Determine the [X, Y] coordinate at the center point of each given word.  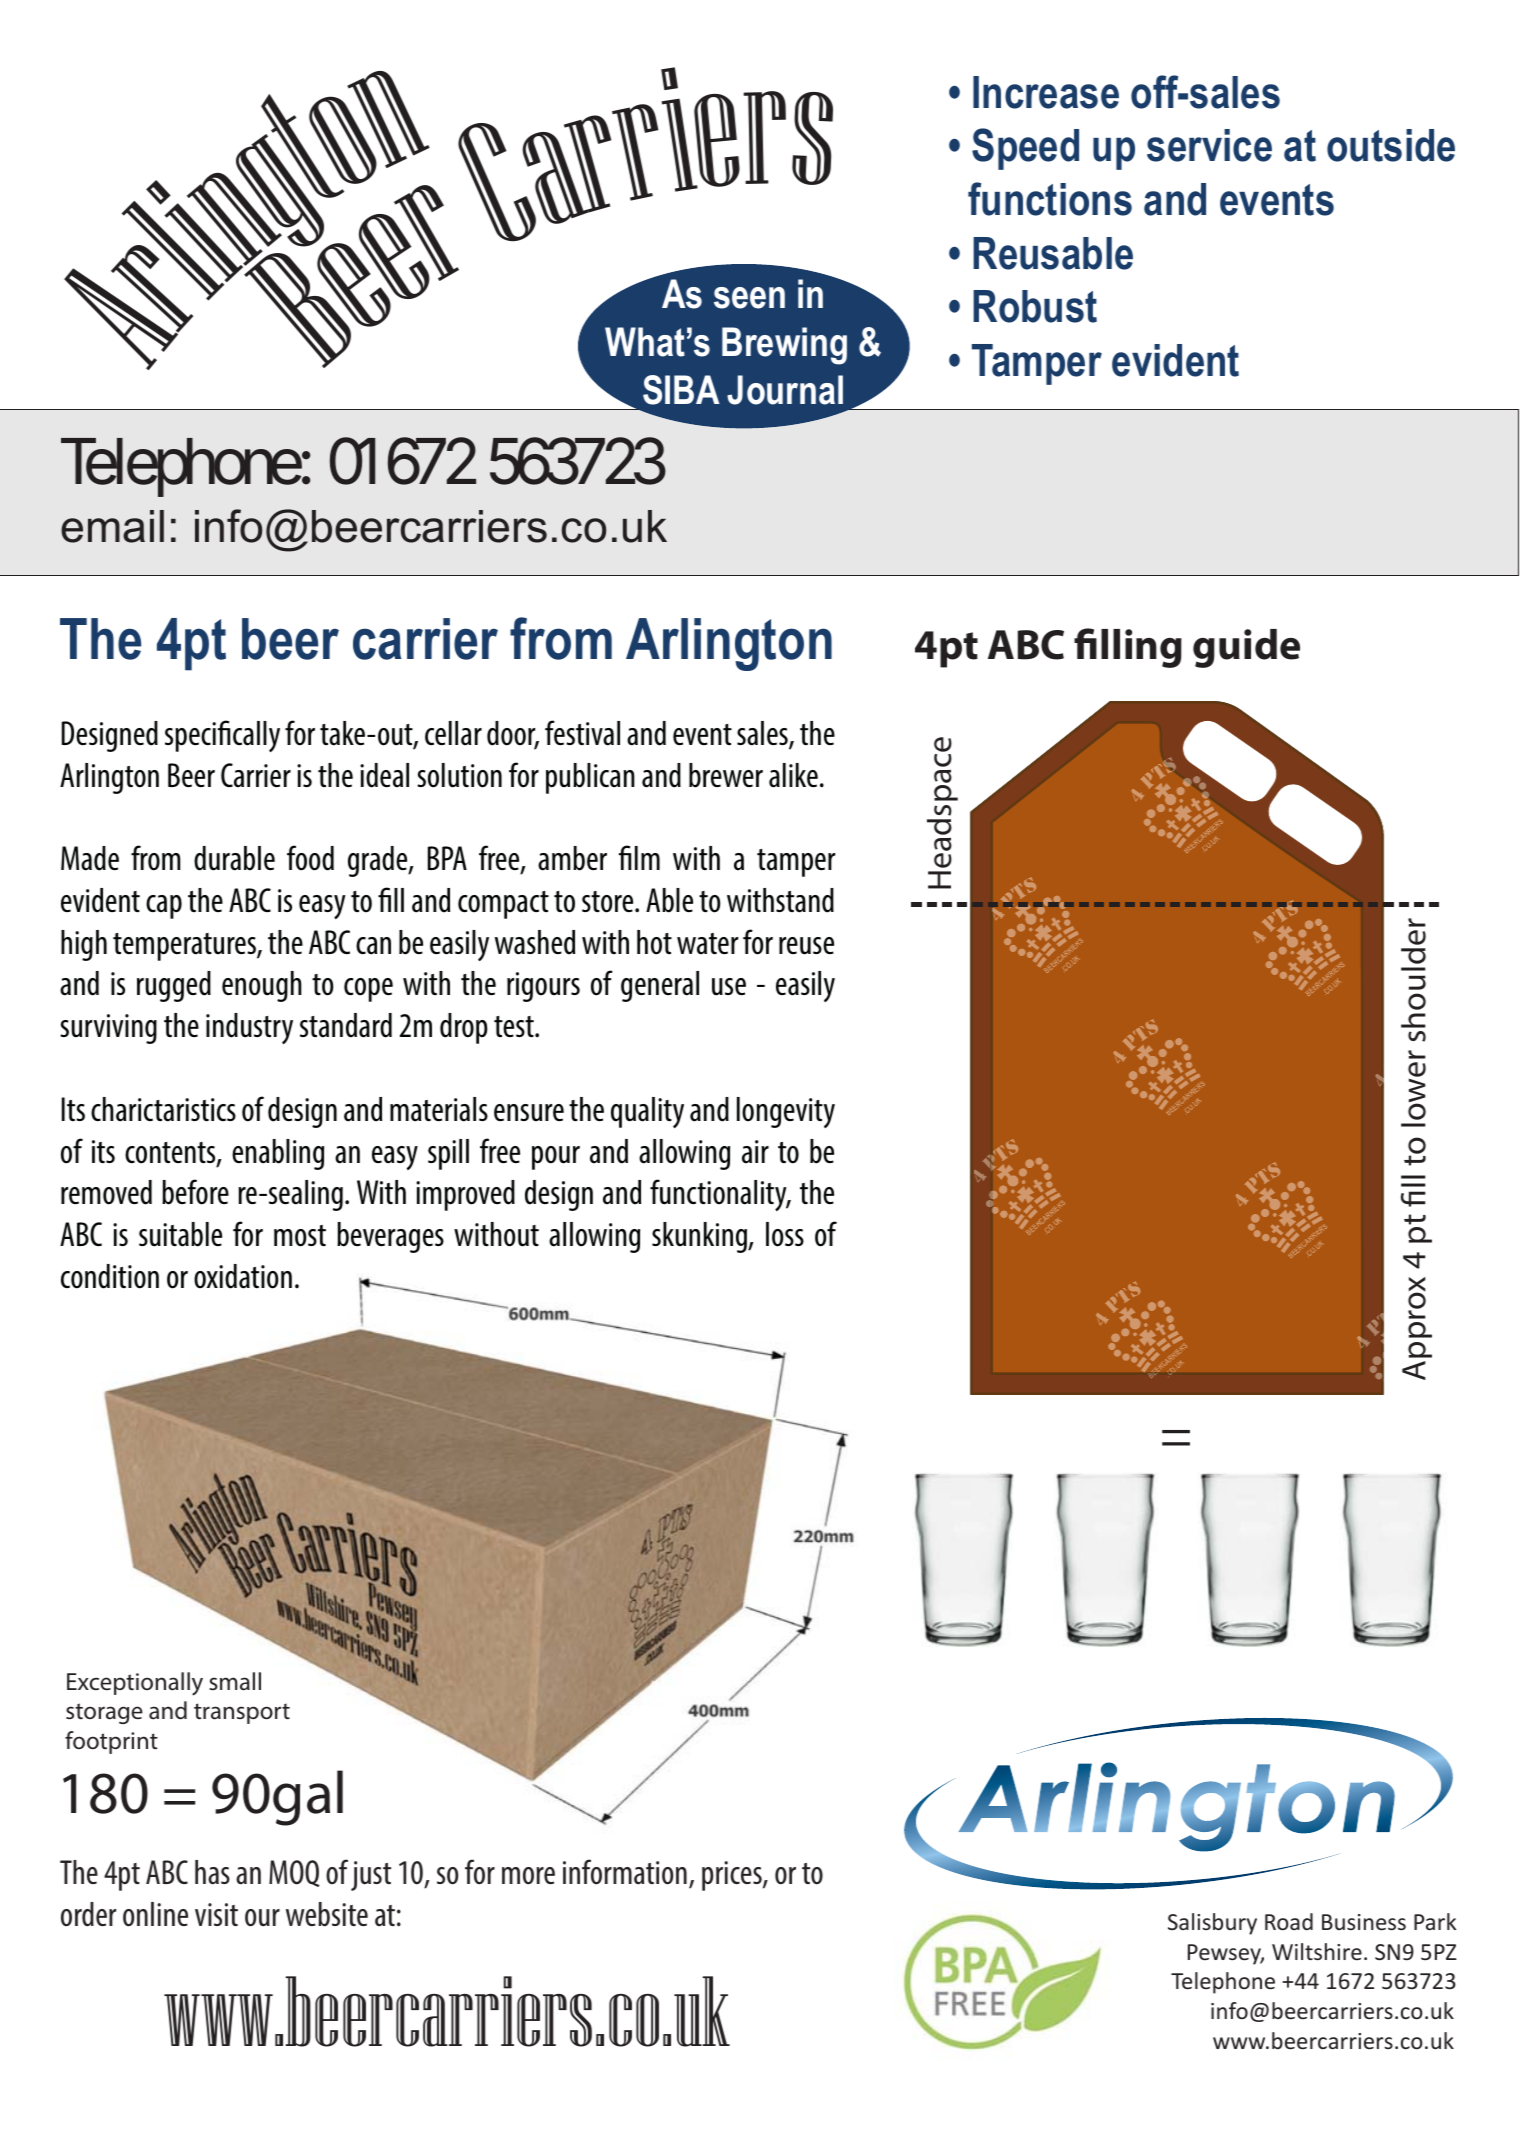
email [112, 526]
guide [1246, 648]
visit [216, 1914]
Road [1289, 1921]
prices [733, 1876]
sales [763, 734]
